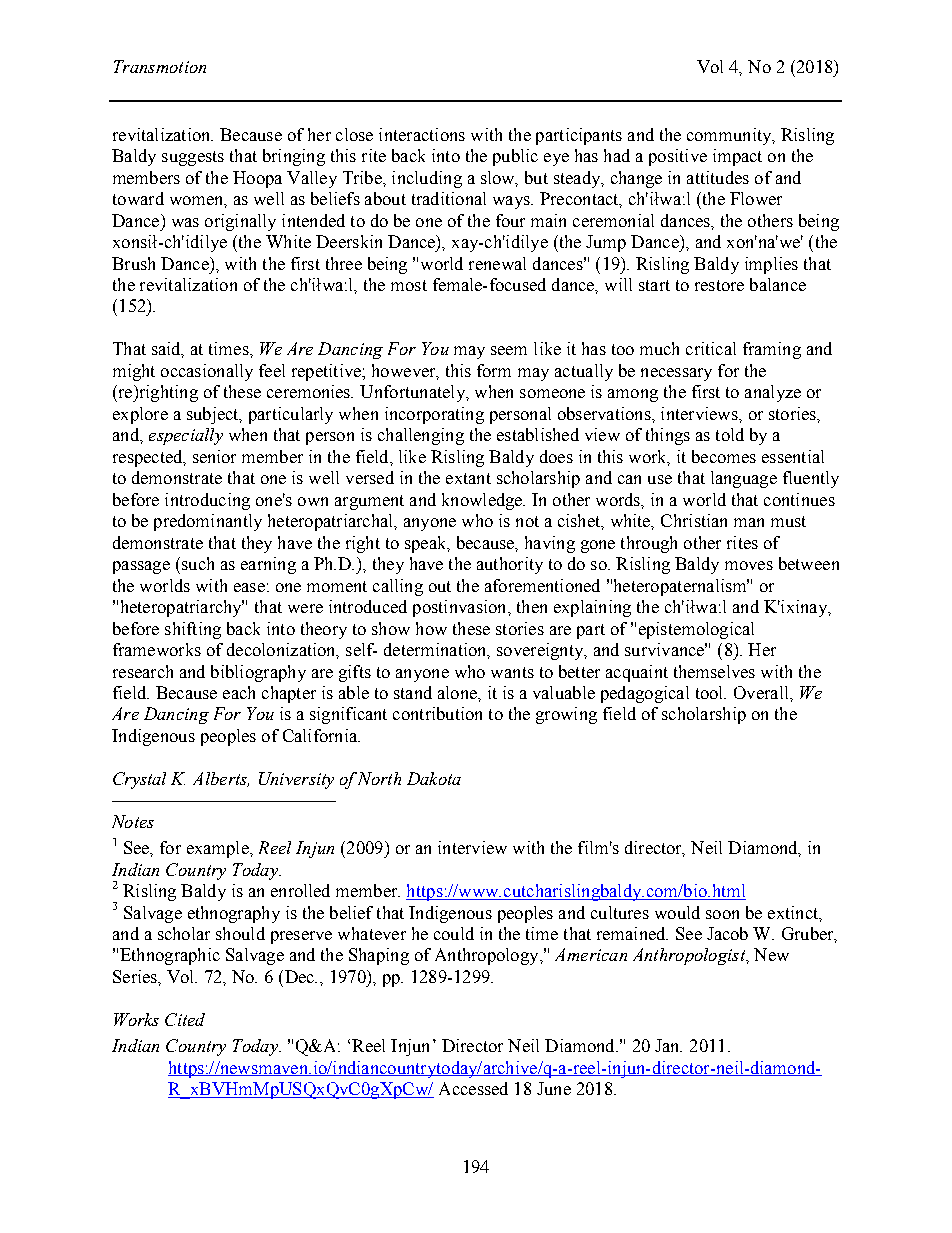  I want to click on analyze, so click(773, 393).
